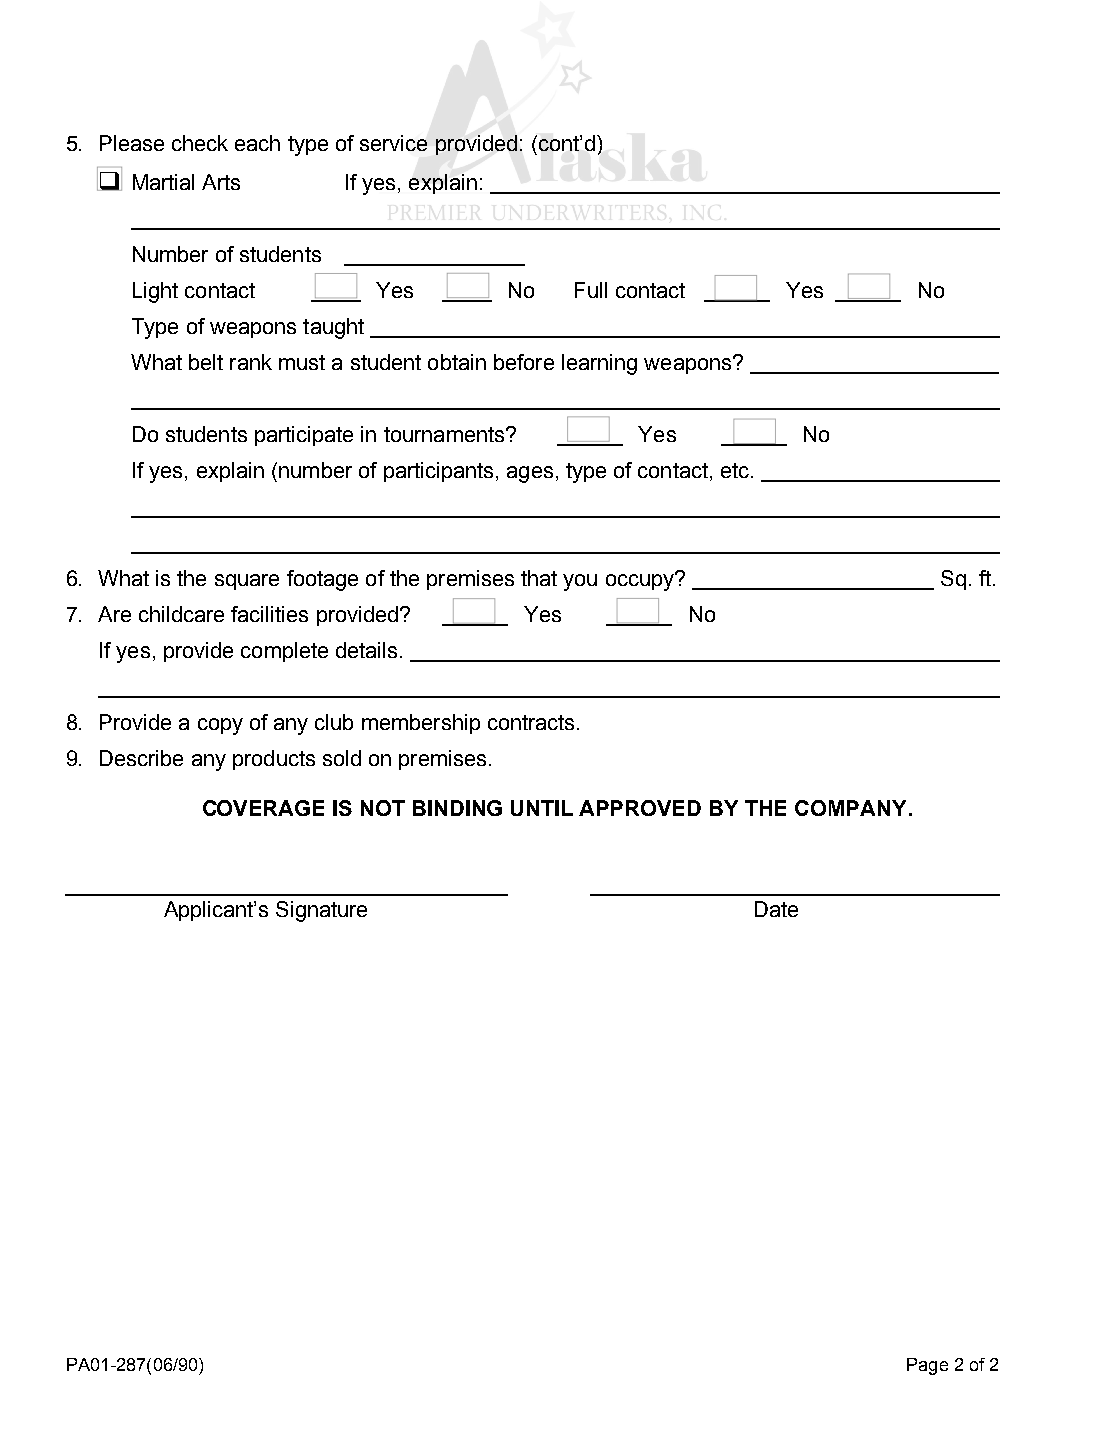 Image resolution: width=1114 pixels, height=1441 pixels. Describe the element at coordinates (542, 808) in the screenshot. I see `UNTIL` at that location.
